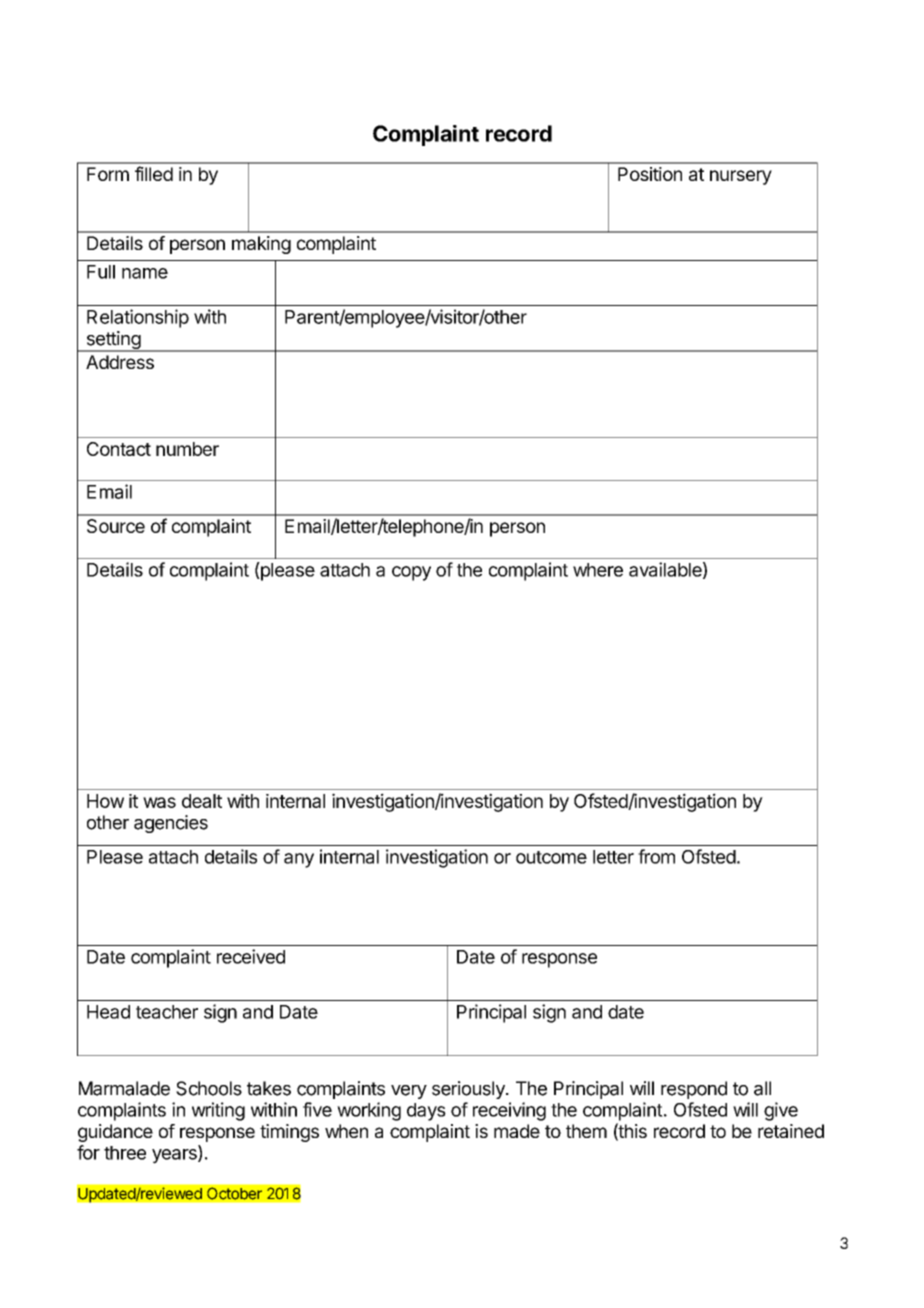 The height and width of the document is (1308, 924). Describe the element at coordinates (154, 173) in the document. I see `filled` at that location.
